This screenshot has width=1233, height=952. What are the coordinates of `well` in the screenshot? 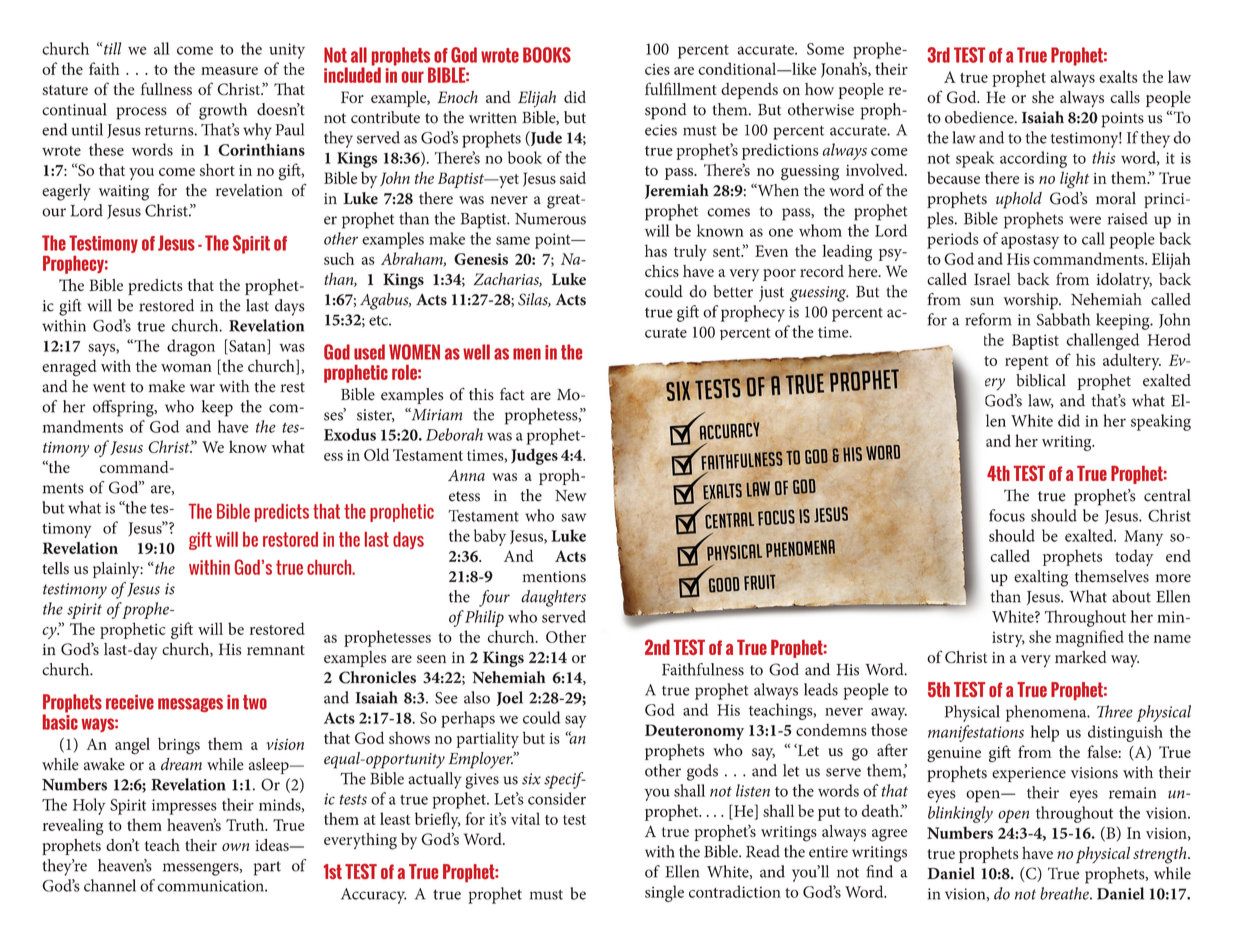 It's located at (476, 352).
